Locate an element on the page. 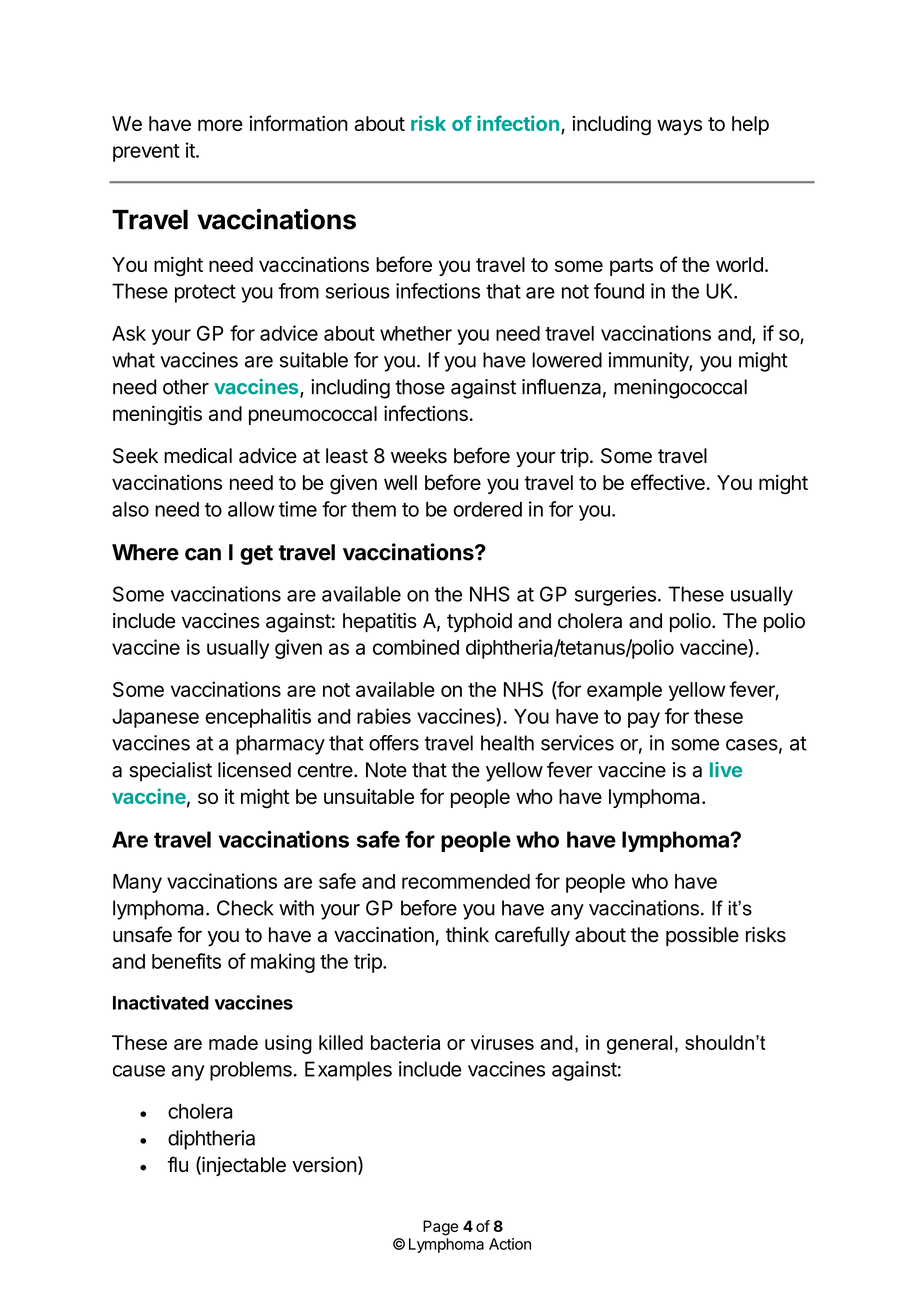 This image has width=924, height=1308. information is located at coordinates (298, 123).
